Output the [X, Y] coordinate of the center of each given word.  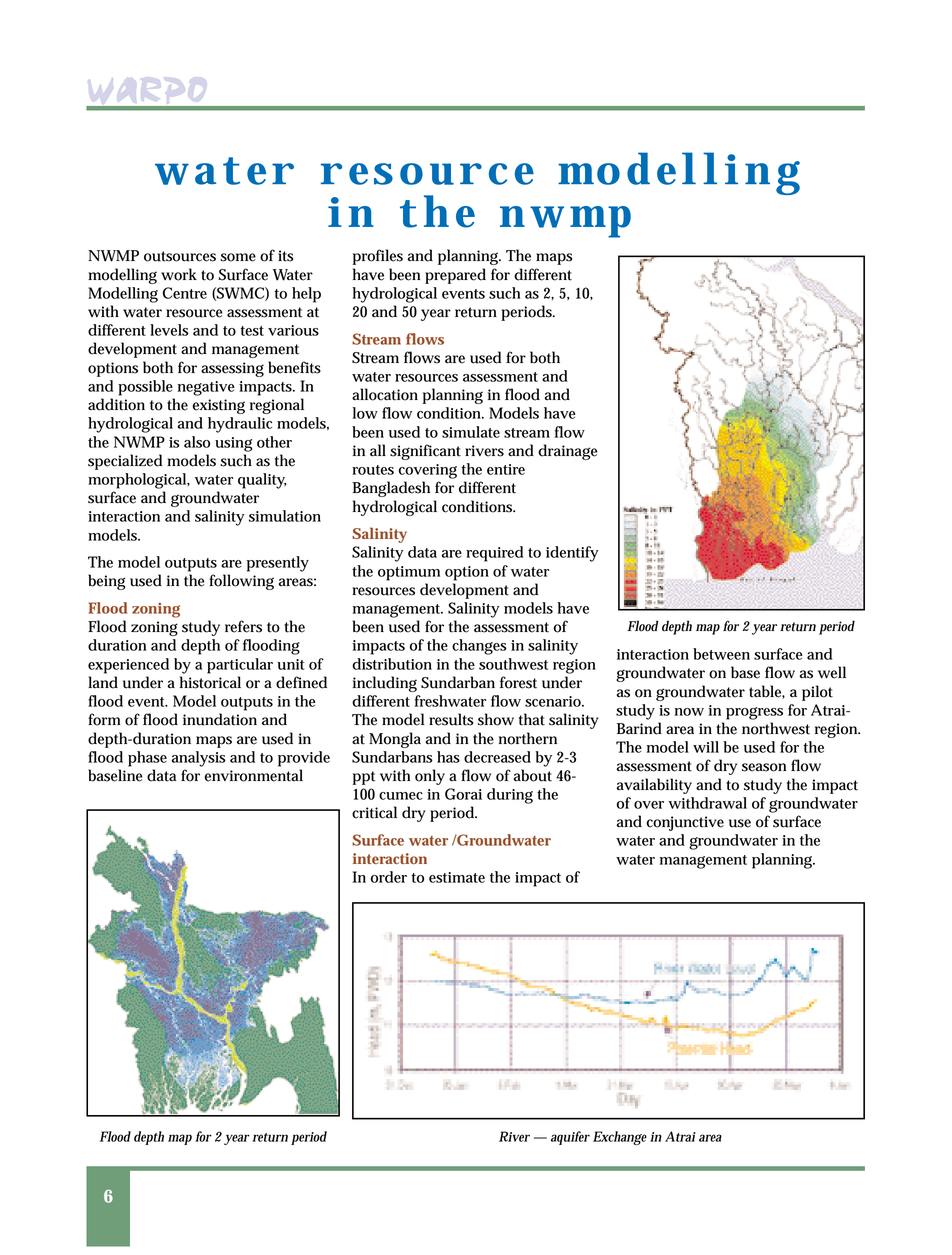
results [451, 719]
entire [506, 469]
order [389, 877]
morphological [138, 481]
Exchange [620, 1138]
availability [654, 786]
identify [572, 554]
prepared [455, 276]
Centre [185, 293]
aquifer [570, 1138]
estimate [457, 877]
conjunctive [685, 823]
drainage [567, 452]
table [767, 692]
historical [210, 682]
